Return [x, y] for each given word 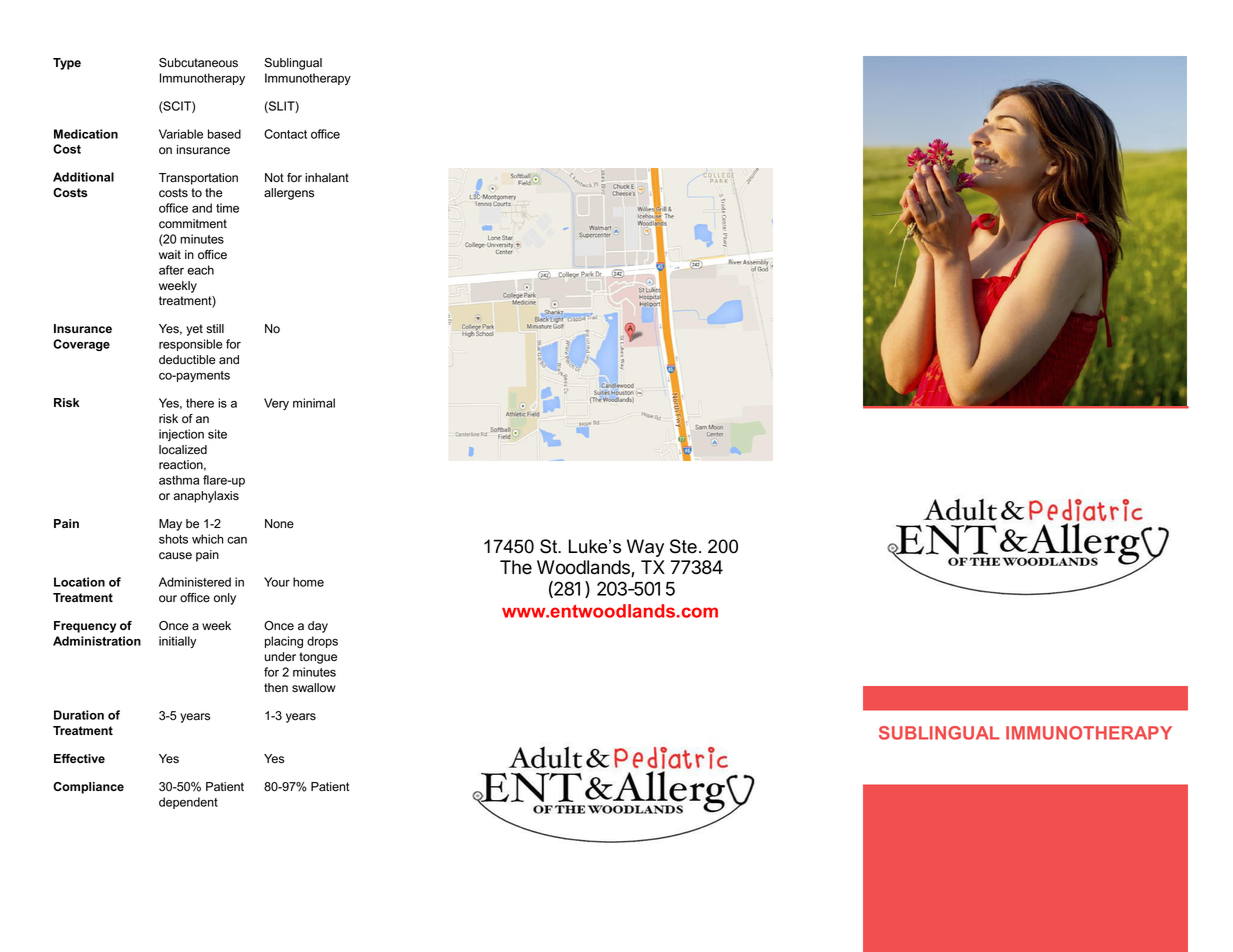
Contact [285, 134]
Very [276, 404]
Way [645, 548]
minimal [314, 403]
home [308, 582]
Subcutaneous [198, 63]
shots [173, 539]
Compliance [88, 788]
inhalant [327, 178]
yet [194, 330]
